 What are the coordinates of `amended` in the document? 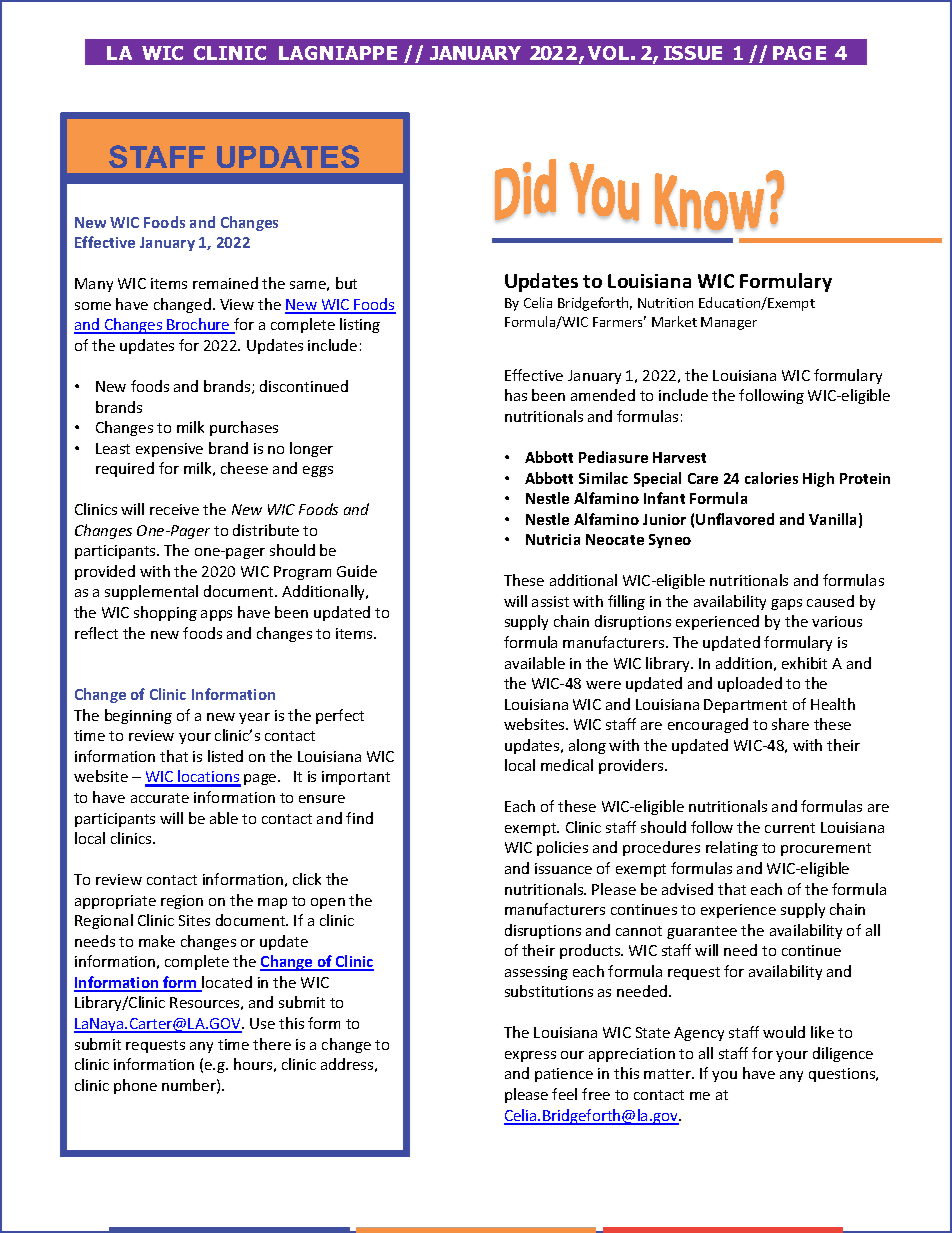 It's located at (603, 395).
